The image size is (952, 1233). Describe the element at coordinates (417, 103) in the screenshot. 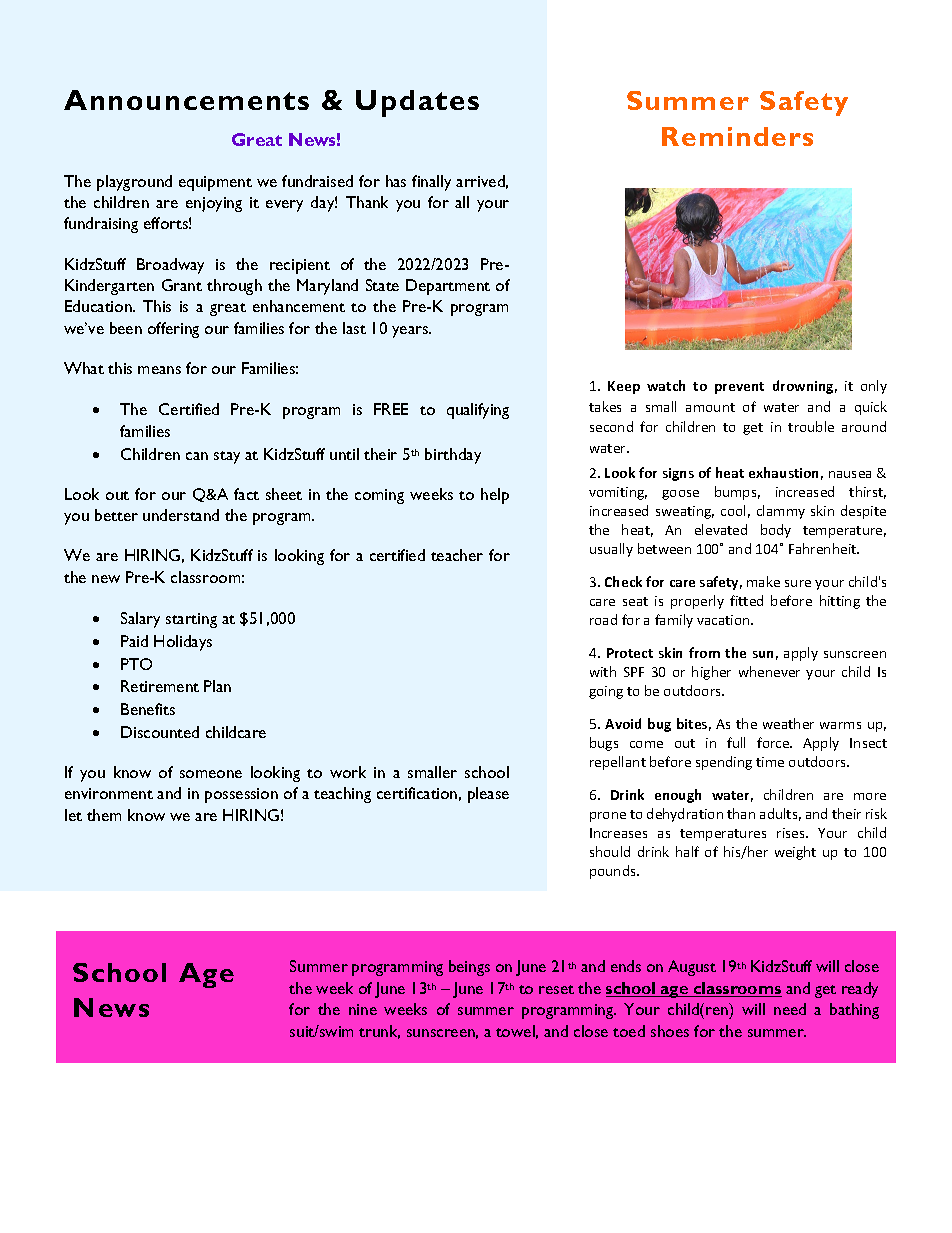

I see `Updates` at that location.
